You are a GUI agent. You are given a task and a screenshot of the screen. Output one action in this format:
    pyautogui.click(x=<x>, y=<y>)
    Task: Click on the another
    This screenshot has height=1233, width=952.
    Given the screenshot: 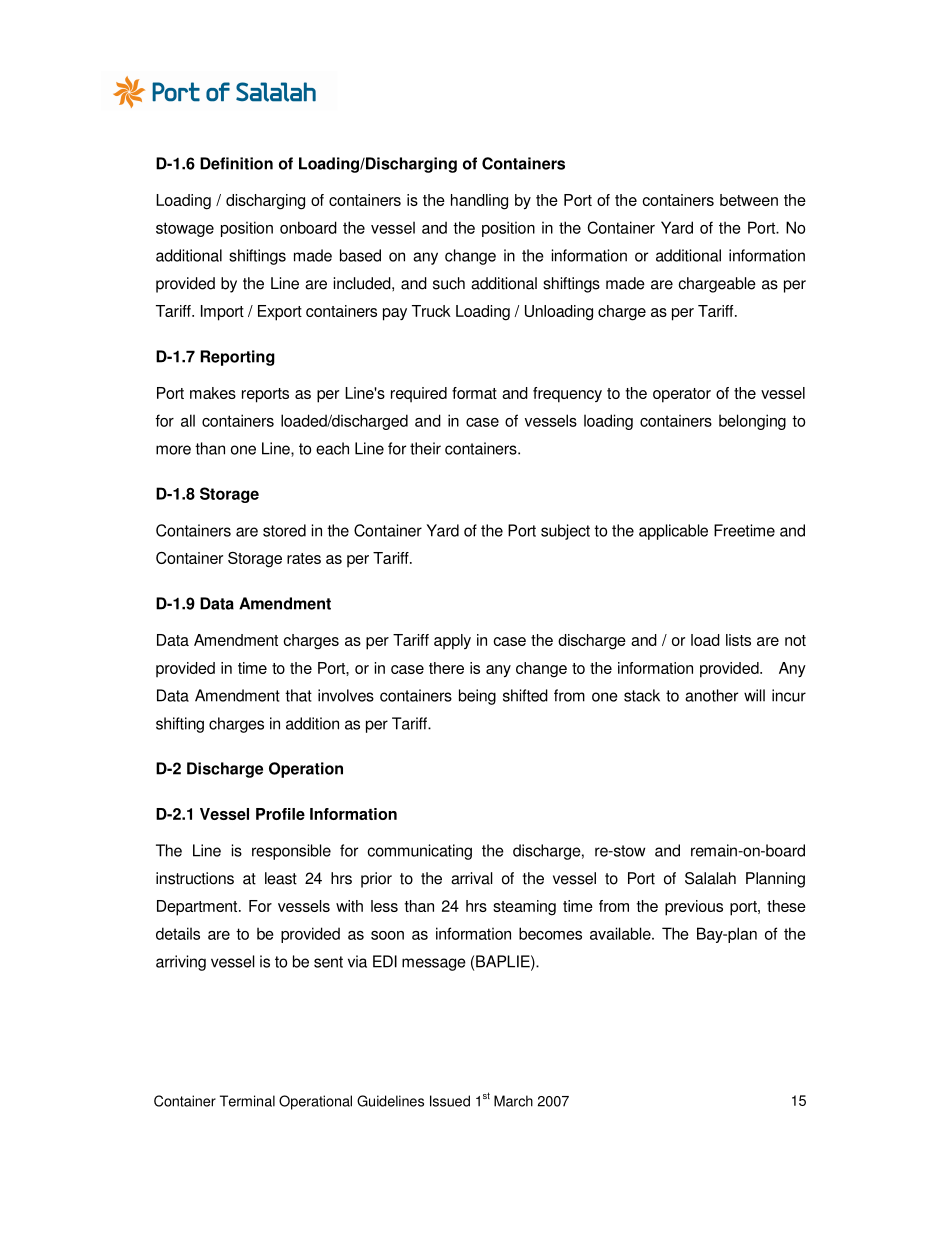 What is the action you would take?
    pyautogui.click(x=711, y=695)
